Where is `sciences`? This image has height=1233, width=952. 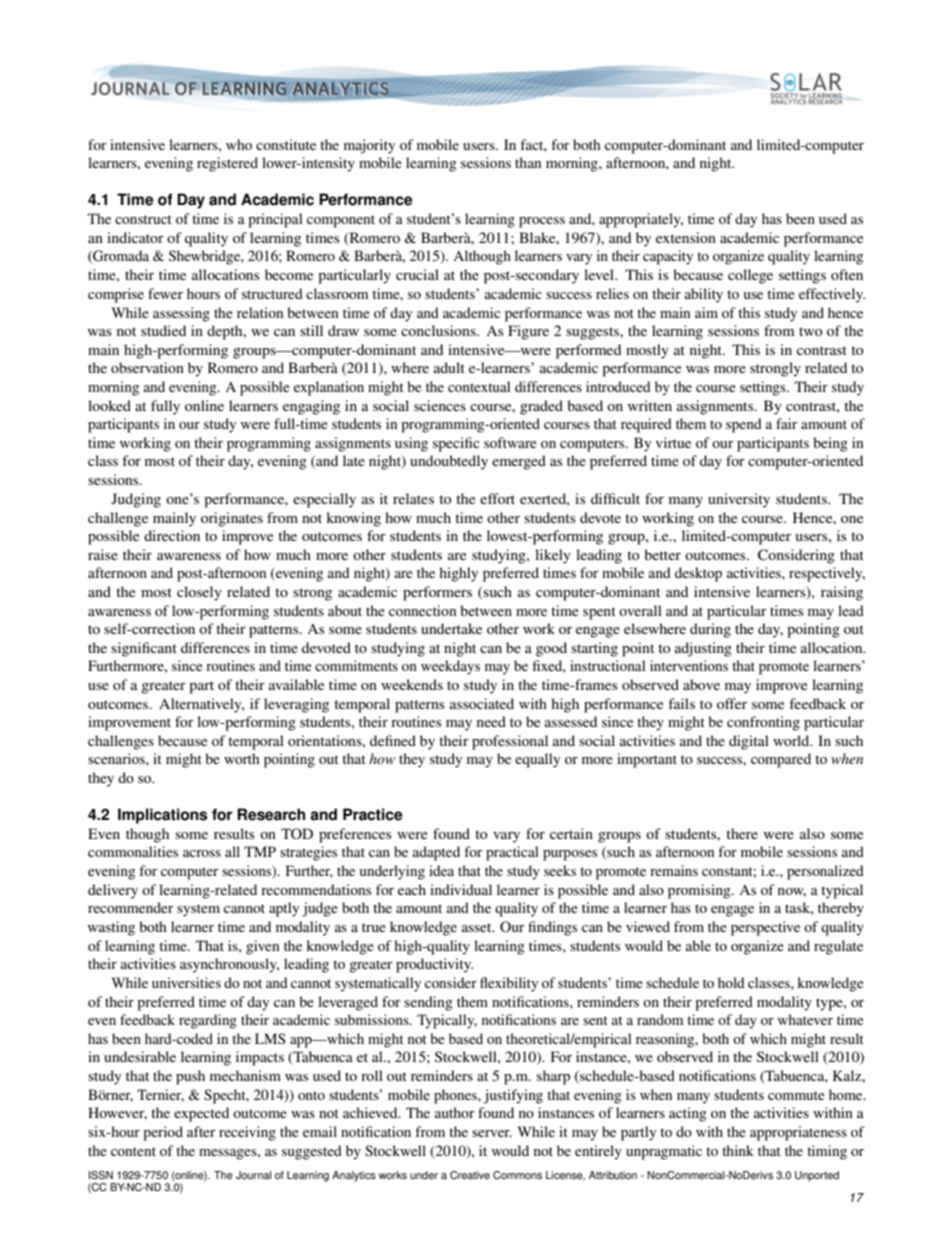
sciences is located at coordinates (440, 405).
